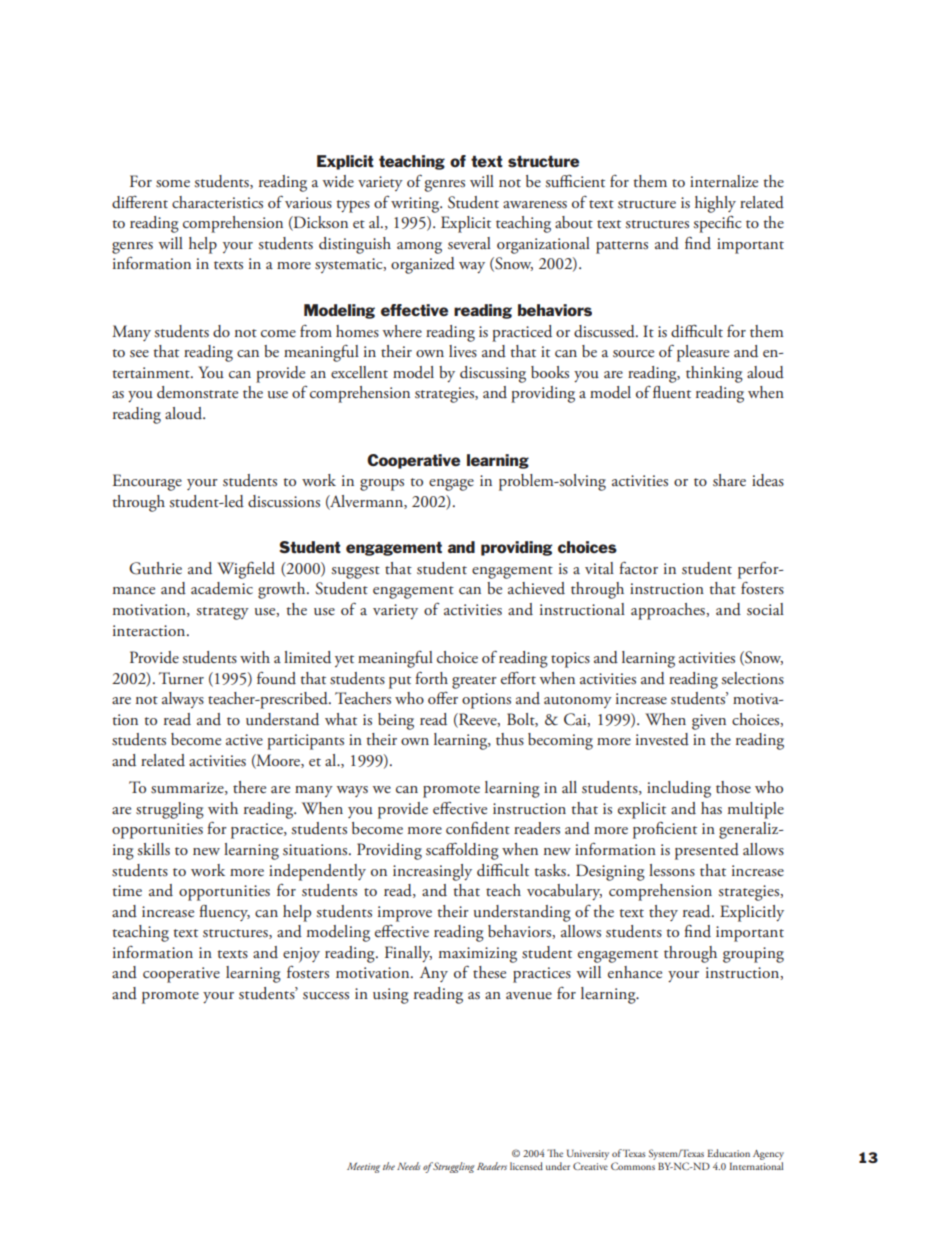 Image resolution: width=952 pixels, height=1233 pixels. What do you see at coordinates (408, 1166) in the page?
I see `Needs` at bounding box center [408, 1166].
